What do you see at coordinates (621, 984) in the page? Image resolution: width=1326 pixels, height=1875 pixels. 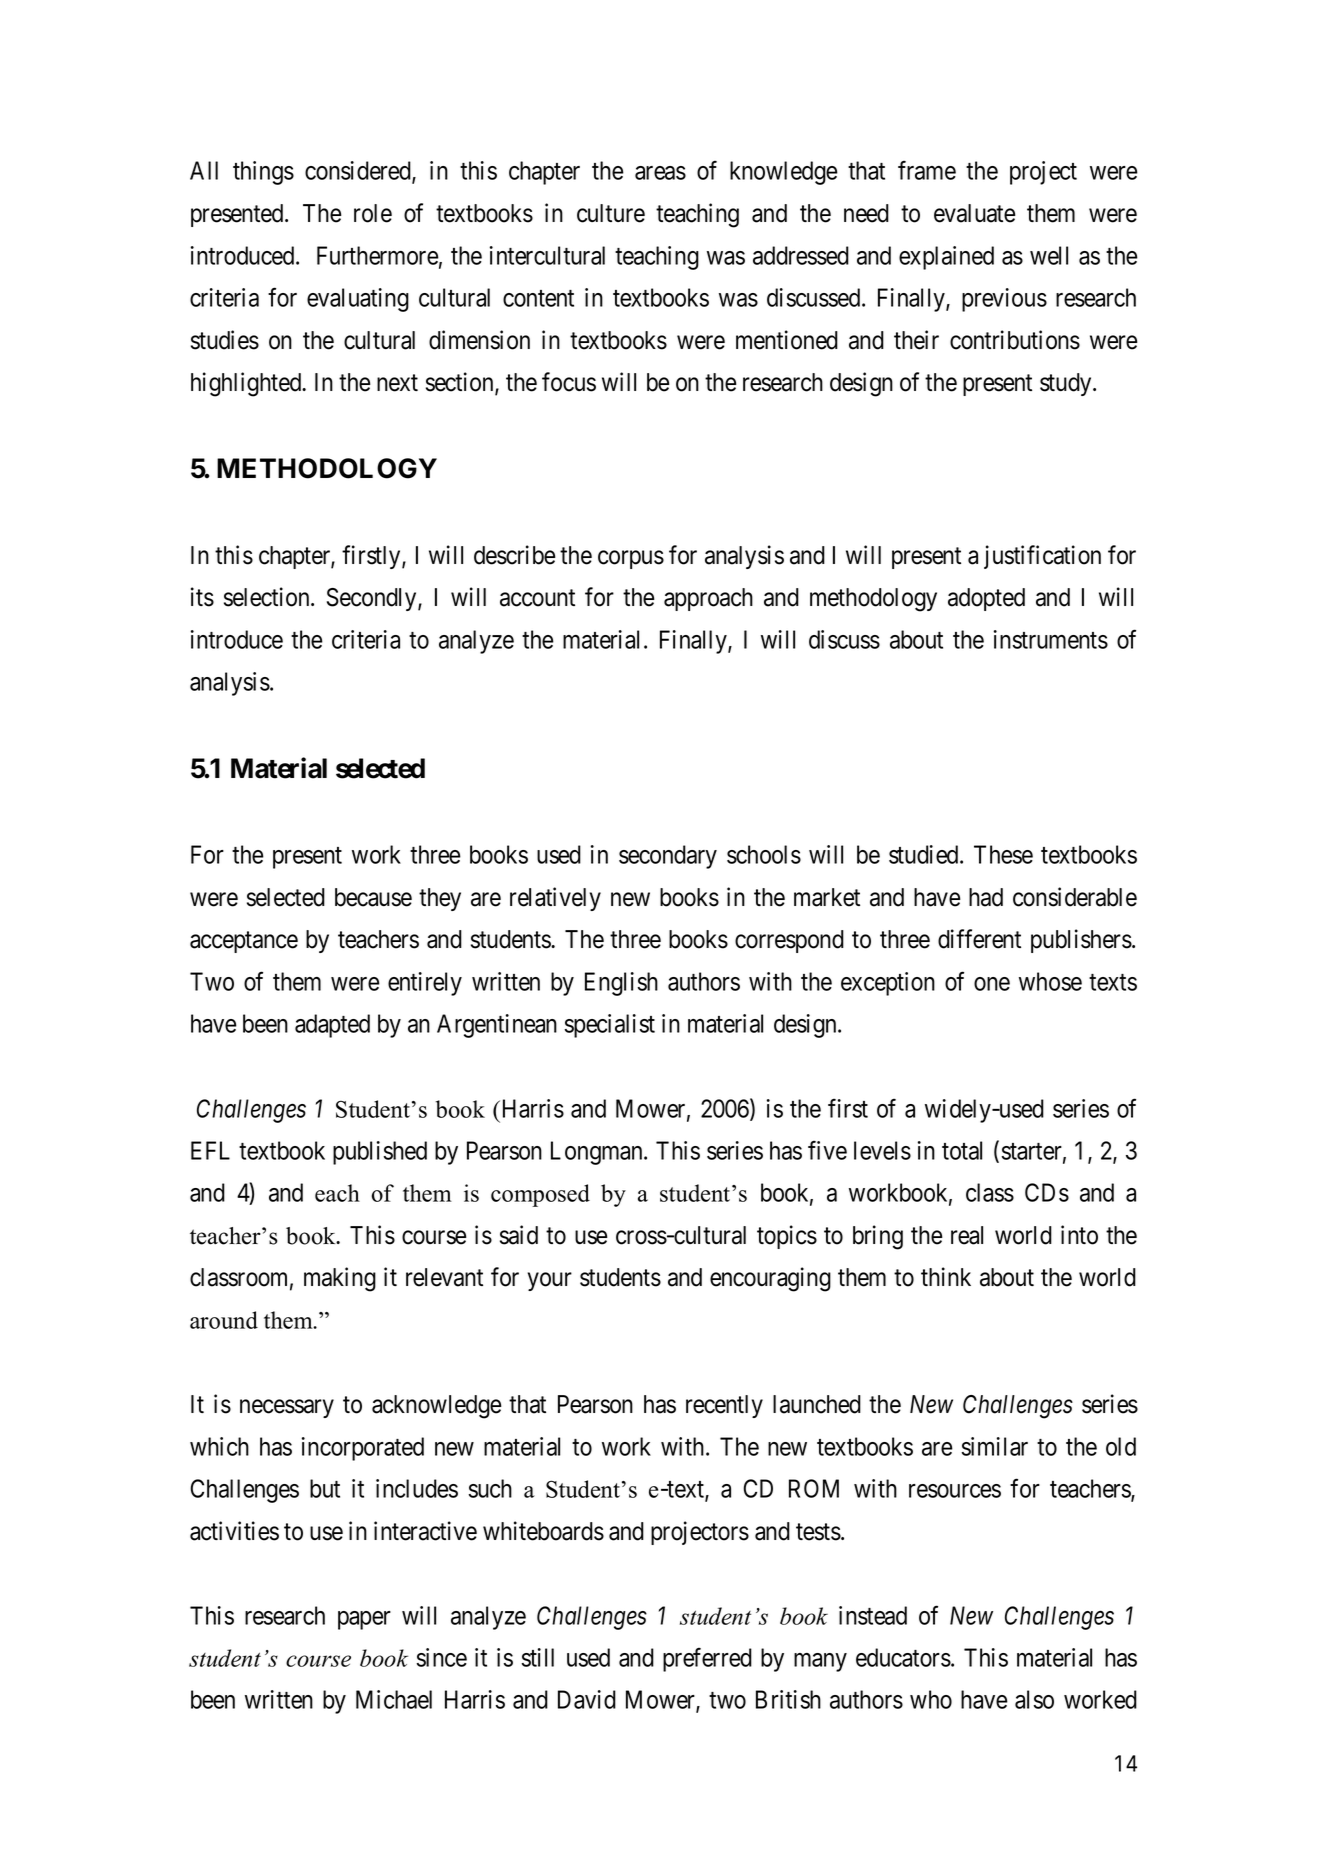 I see `English` at bounding box center [621, 984].
